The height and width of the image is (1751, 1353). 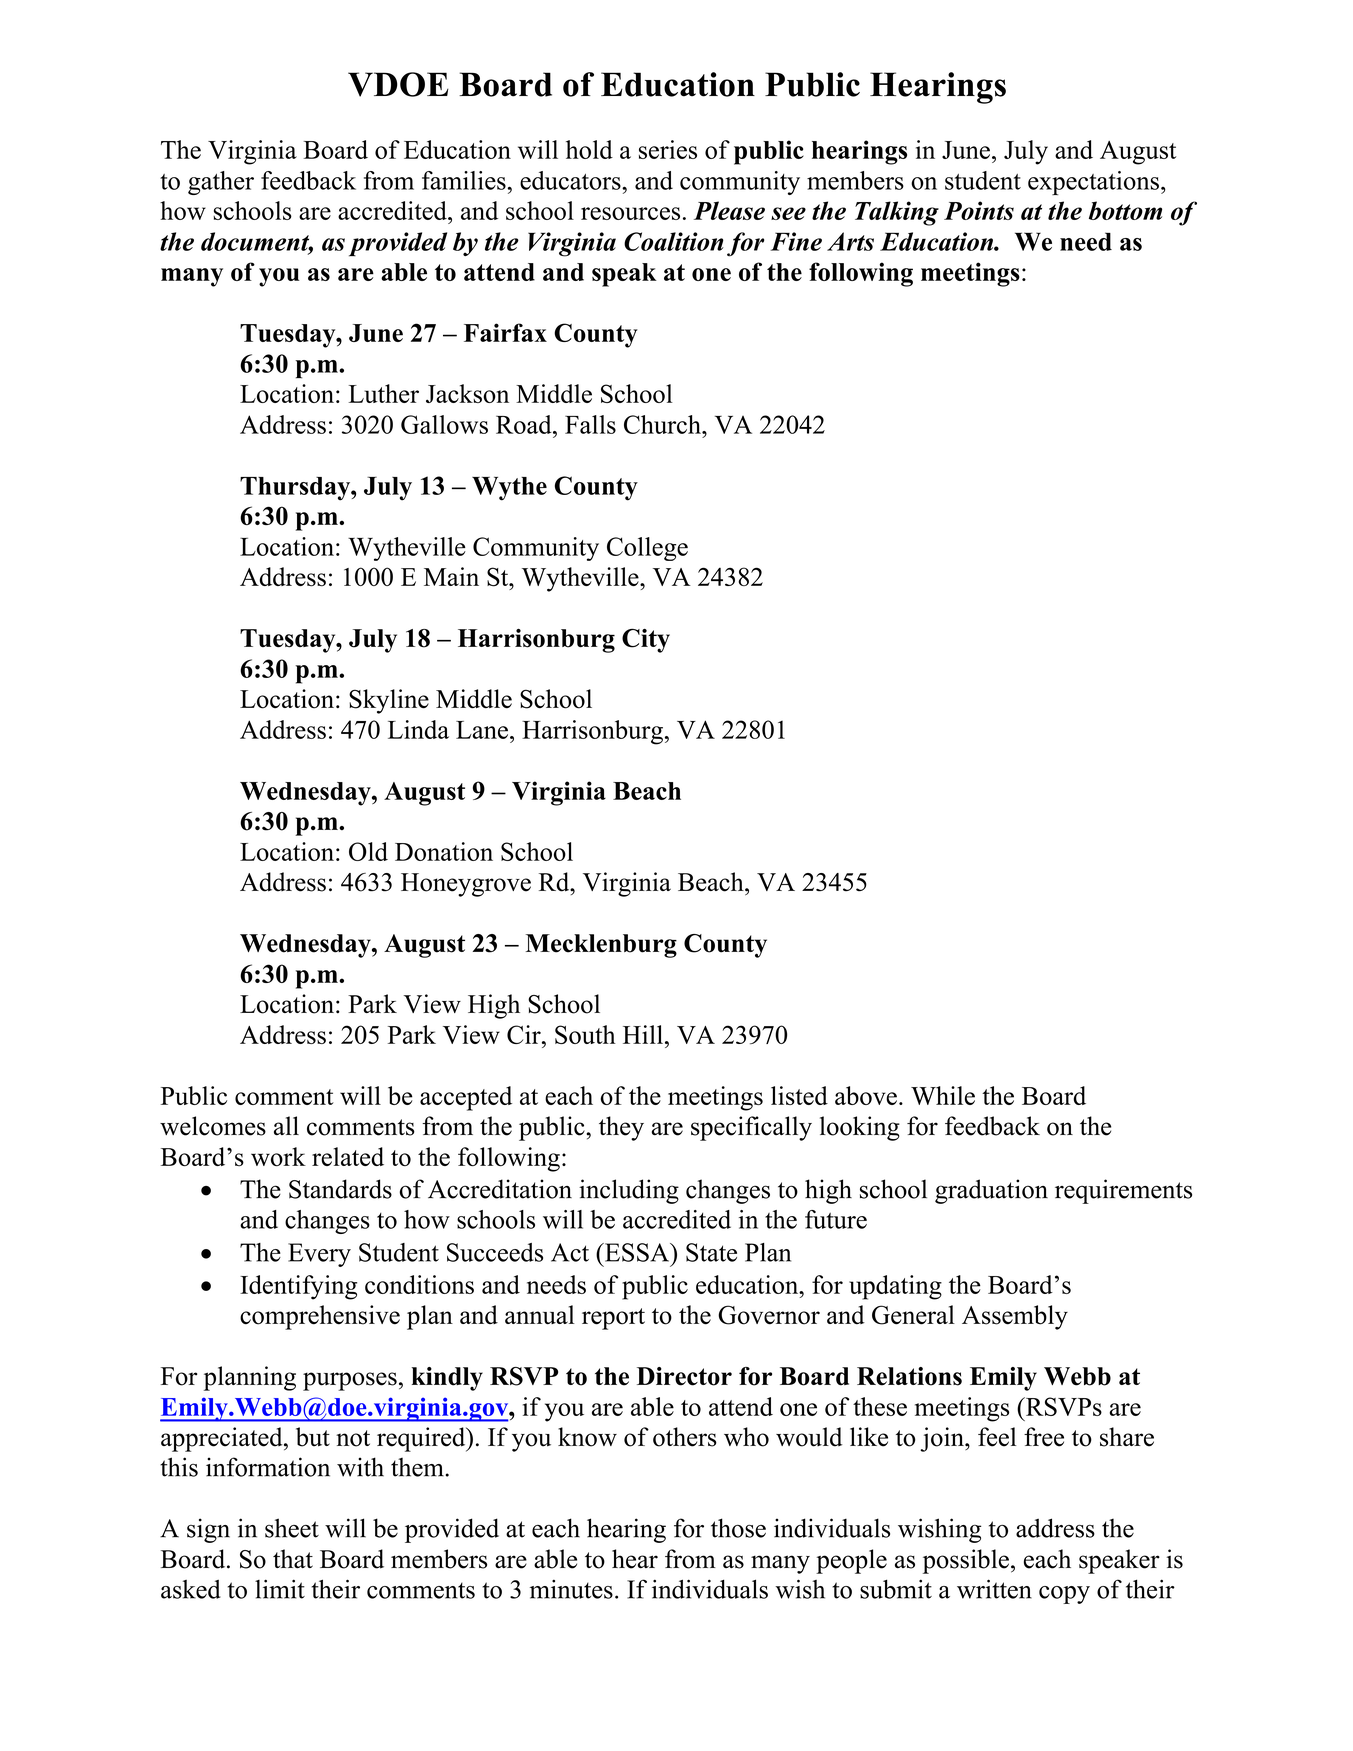 What do you see at coordinates (966, 1561) in the image?
I see `possible` at bounding box center [966, 1561].
